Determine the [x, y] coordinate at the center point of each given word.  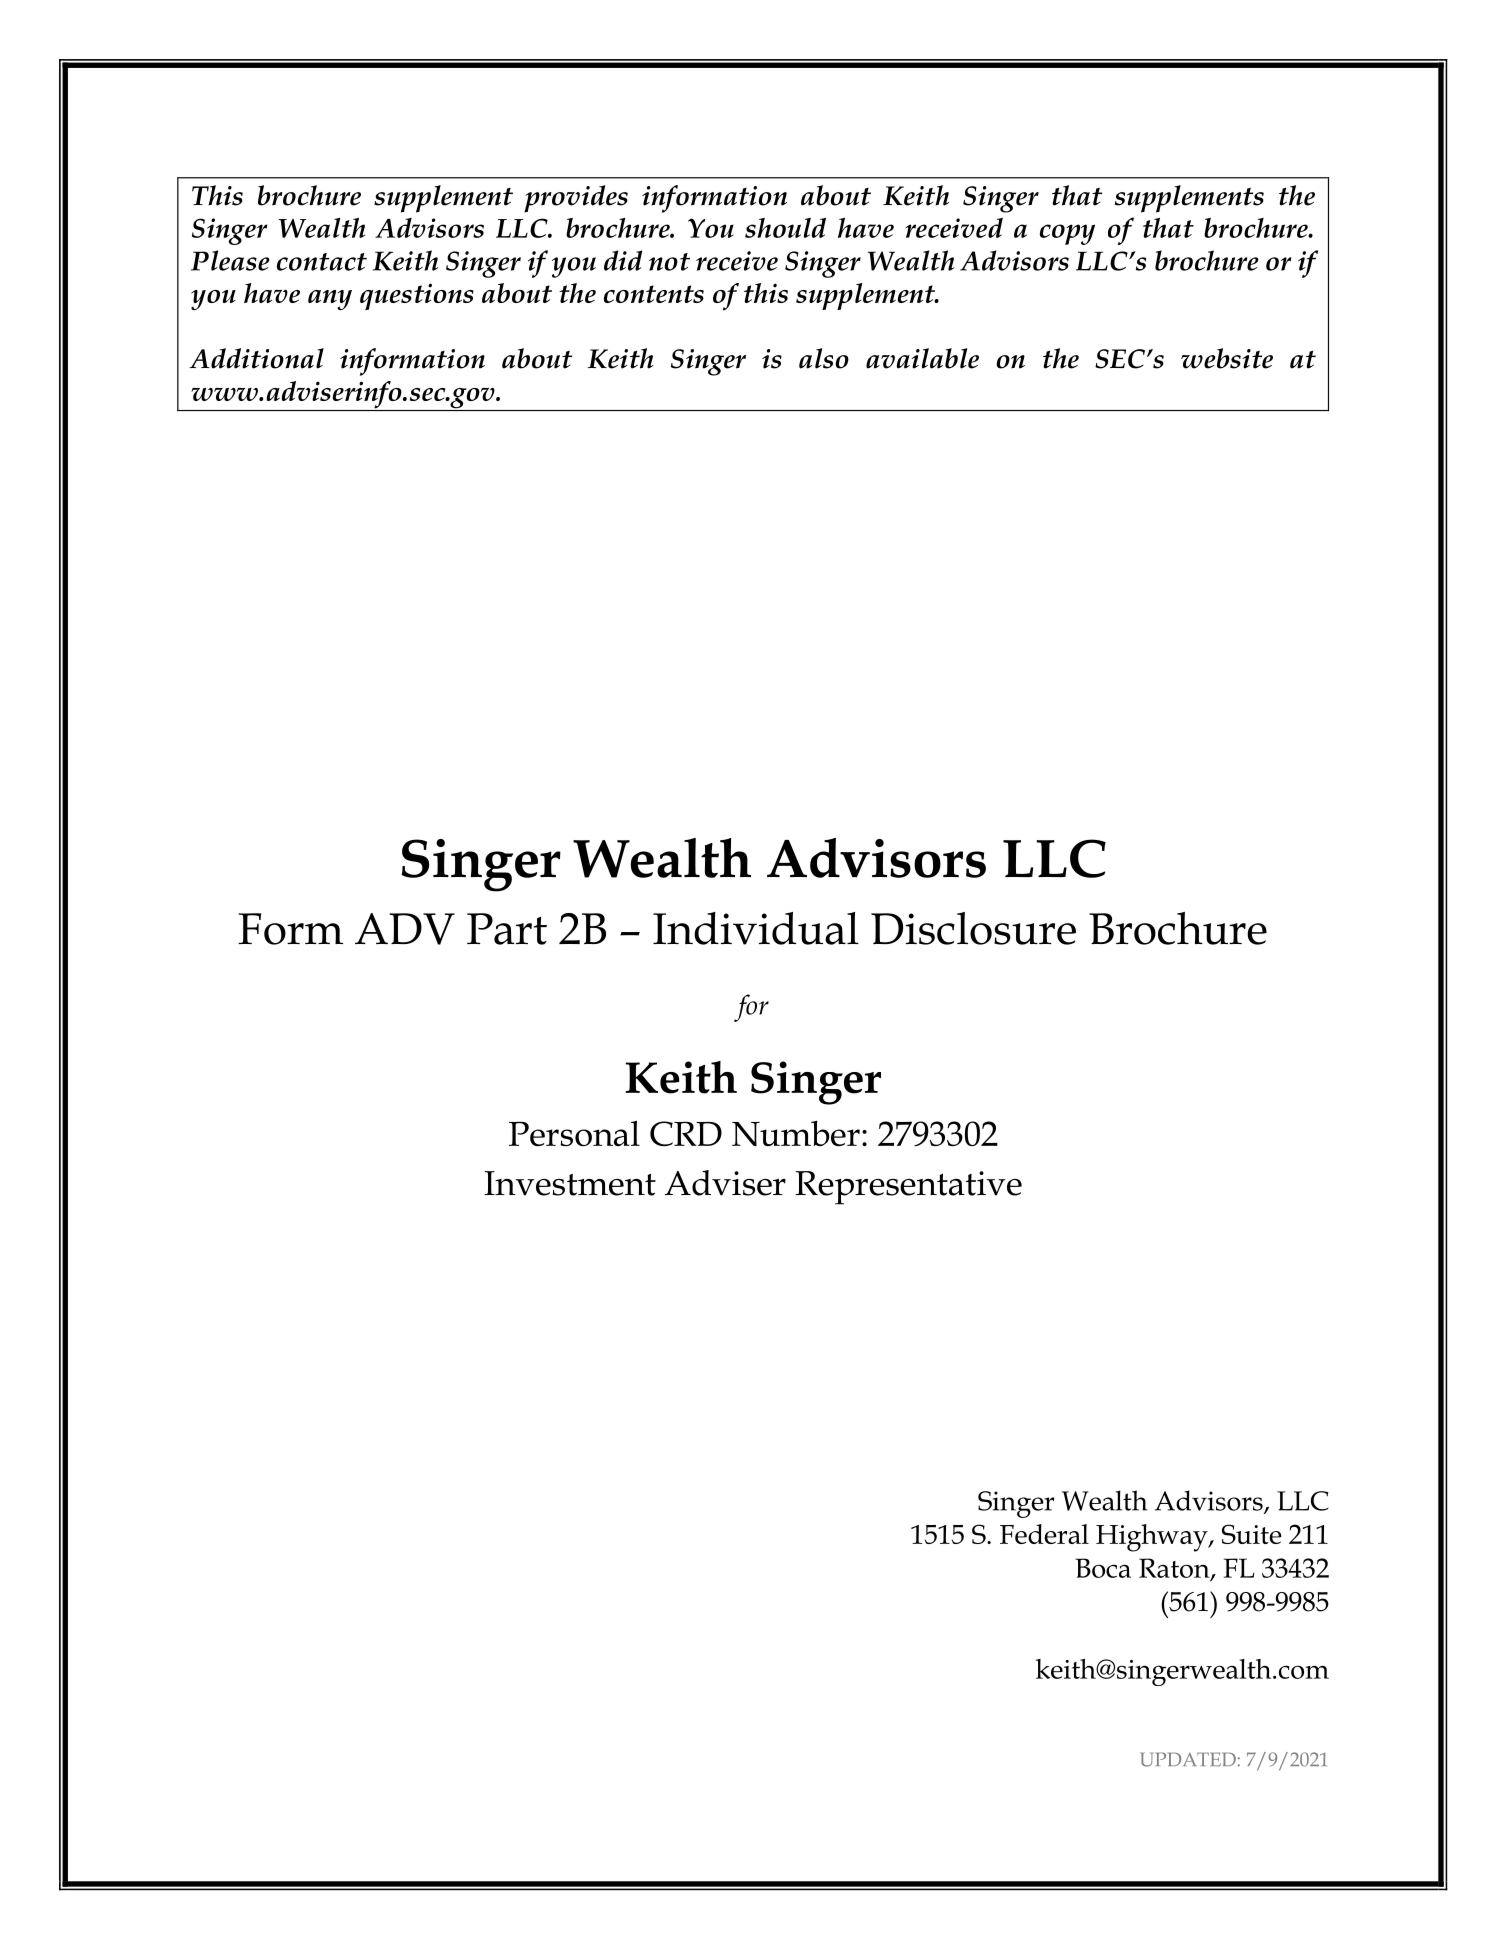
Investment [570, 1183]
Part [507, 929]
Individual [756, 928]
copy [1067, 234]
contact [322, 262]
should [785, 227]
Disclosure [973, 928]
